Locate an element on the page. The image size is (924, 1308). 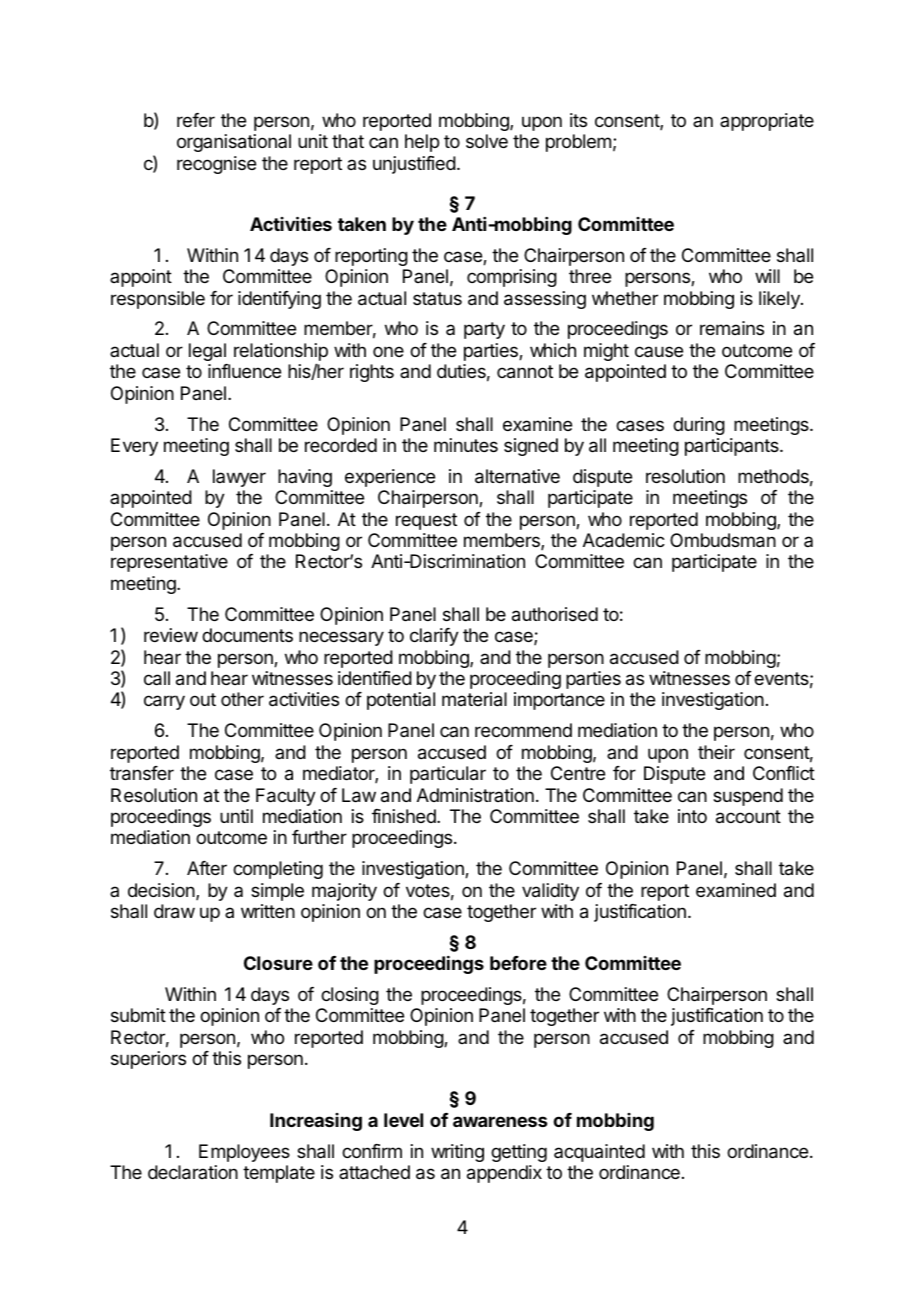
documents is located at coordinates (247, 635).
